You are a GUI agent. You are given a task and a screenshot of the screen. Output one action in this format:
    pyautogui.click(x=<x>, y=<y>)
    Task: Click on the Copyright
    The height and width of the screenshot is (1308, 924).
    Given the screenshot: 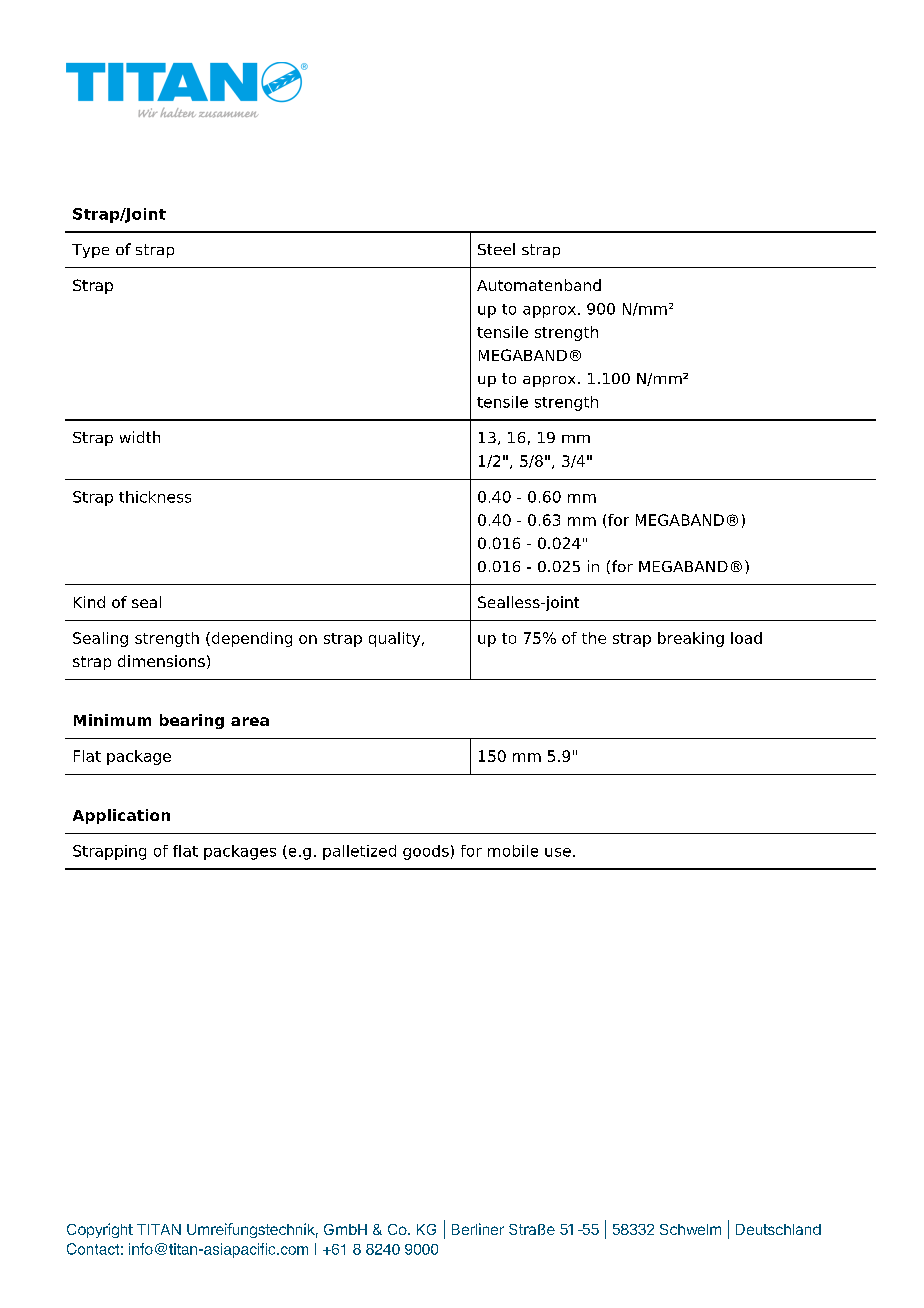 What is the action you would take?
    pyautogui.click(x=100, y=1230)
